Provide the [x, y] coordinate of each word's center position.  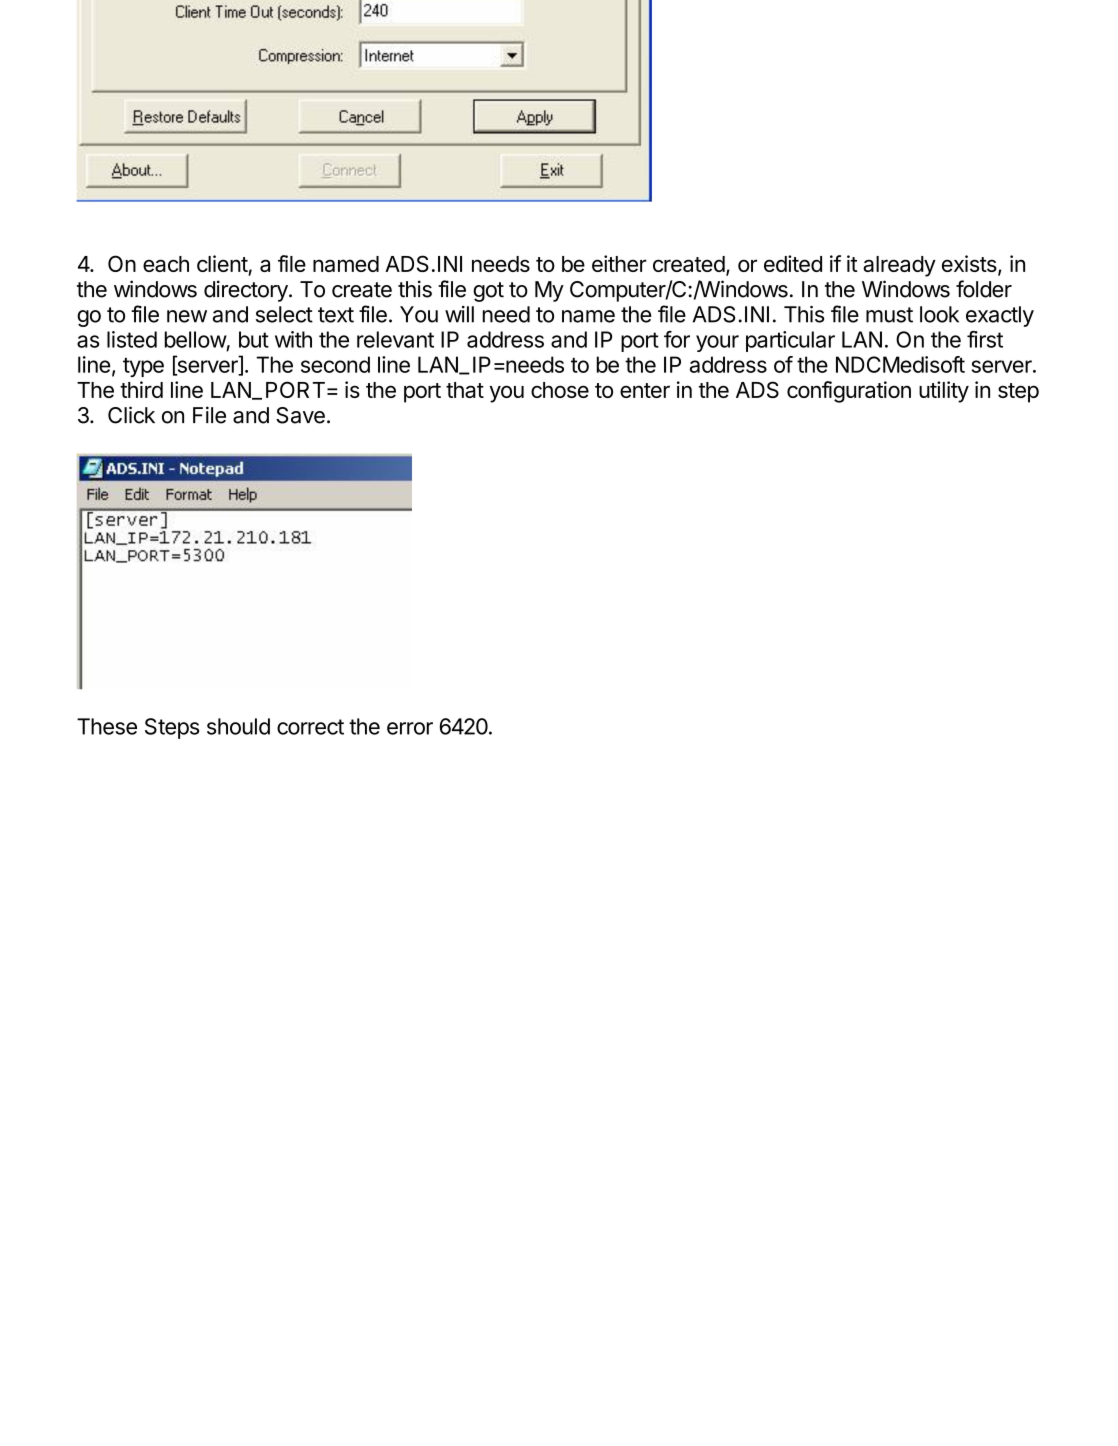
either [619, 263]
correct [310, 727]
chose [560, 390]
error [410, 728]
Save [300, 415]
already [899, 266]
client [223, 265]
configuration [849, 392]
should [238, 726]
